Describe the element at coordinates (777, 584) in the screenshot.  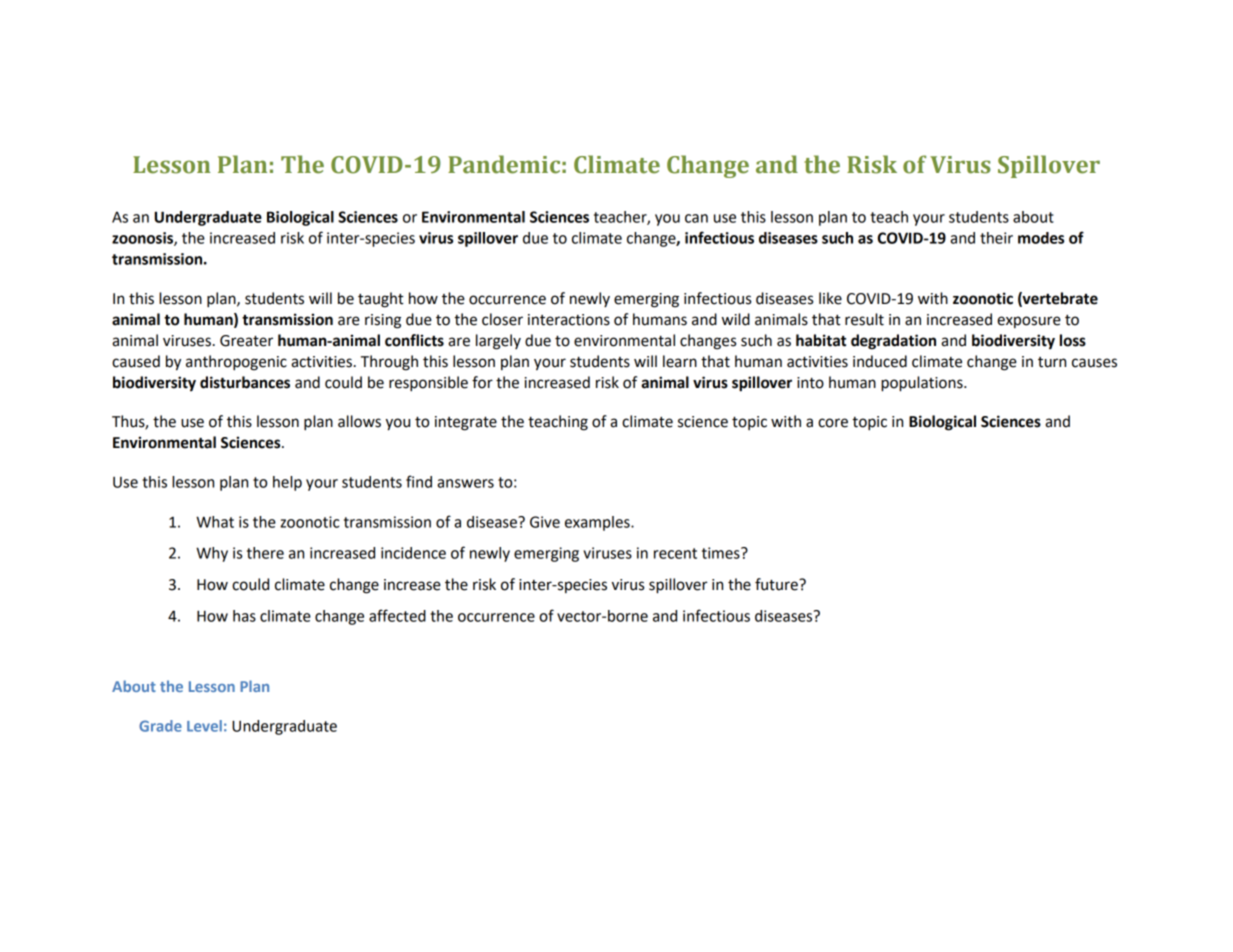
I see `future` at that location.
